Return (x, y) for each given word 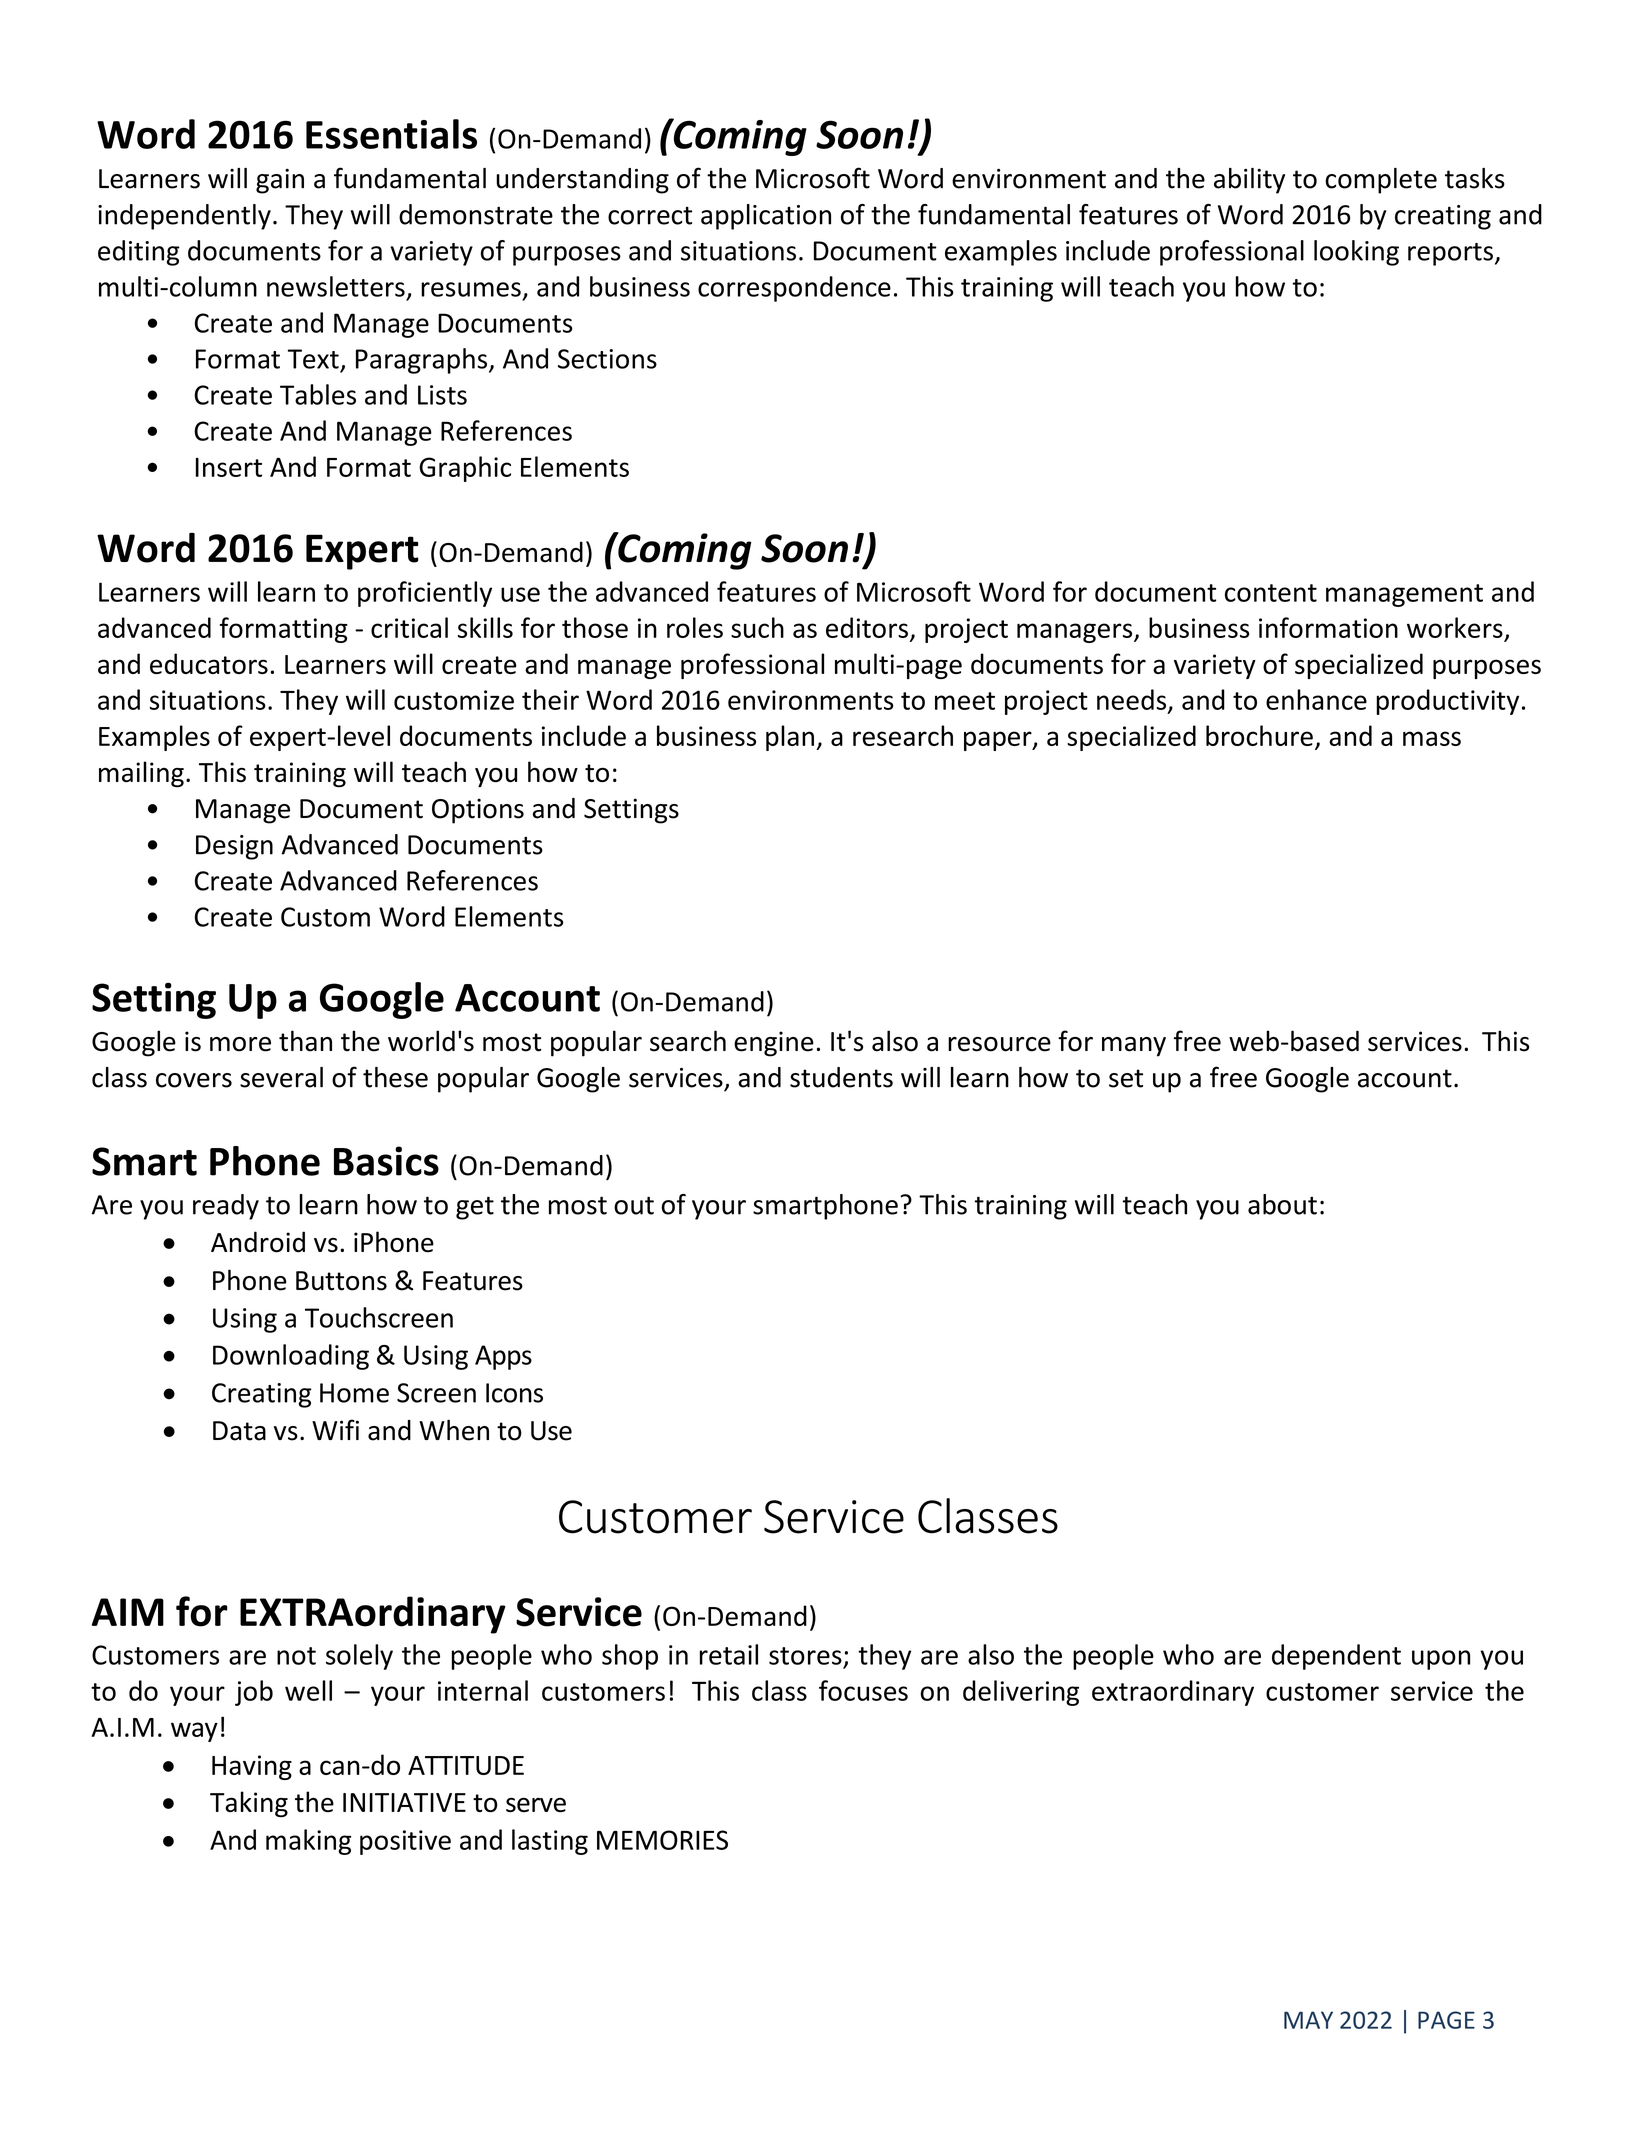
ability (1249, 181)
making (308, 1842)
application (766, 217)
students (841, 1077)
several (281, 1077)
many (1134, 1047)
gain (280, 181)
